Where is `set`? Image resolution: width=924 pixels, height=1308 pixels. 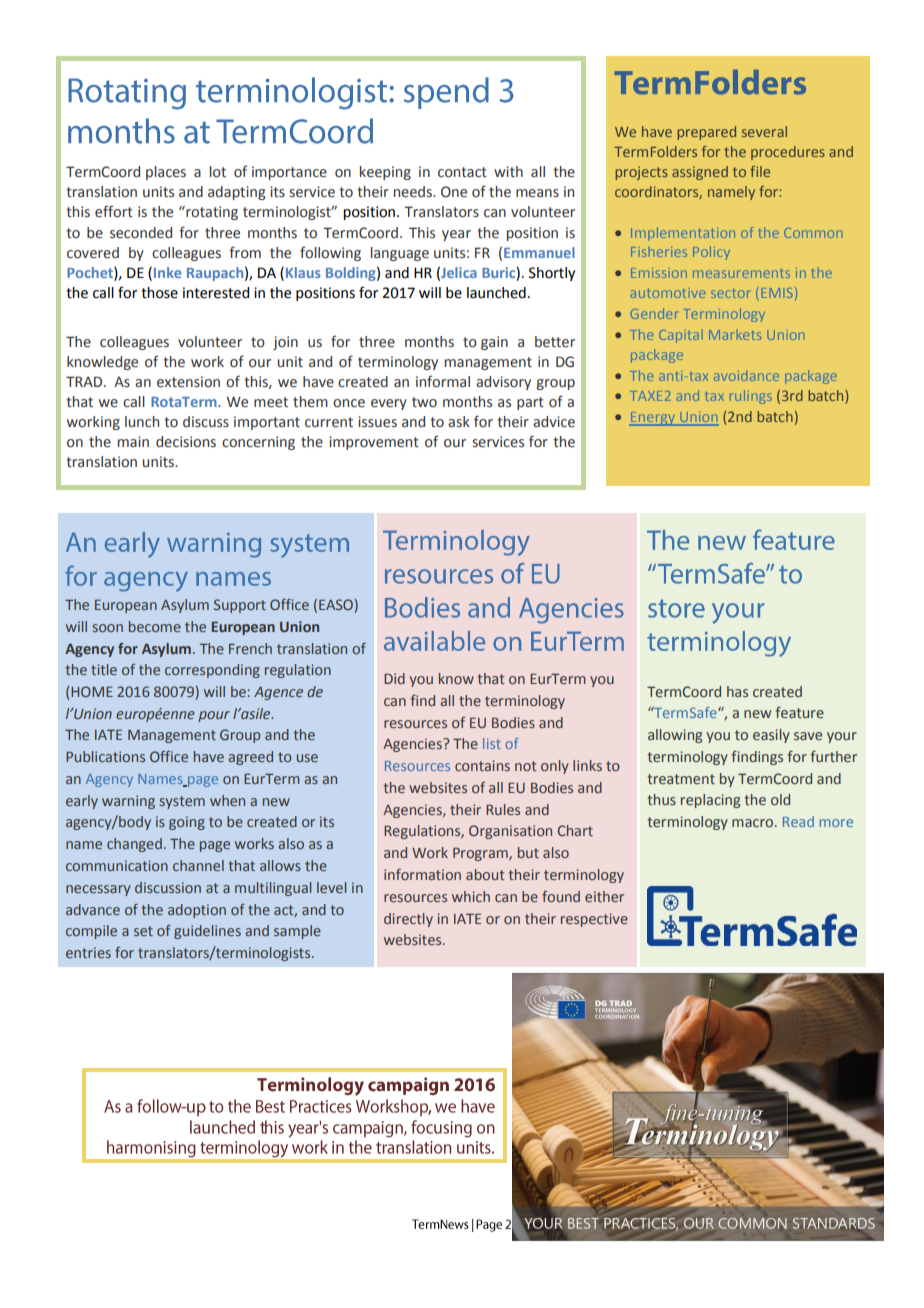 set is located at coordinates (143, 931).
